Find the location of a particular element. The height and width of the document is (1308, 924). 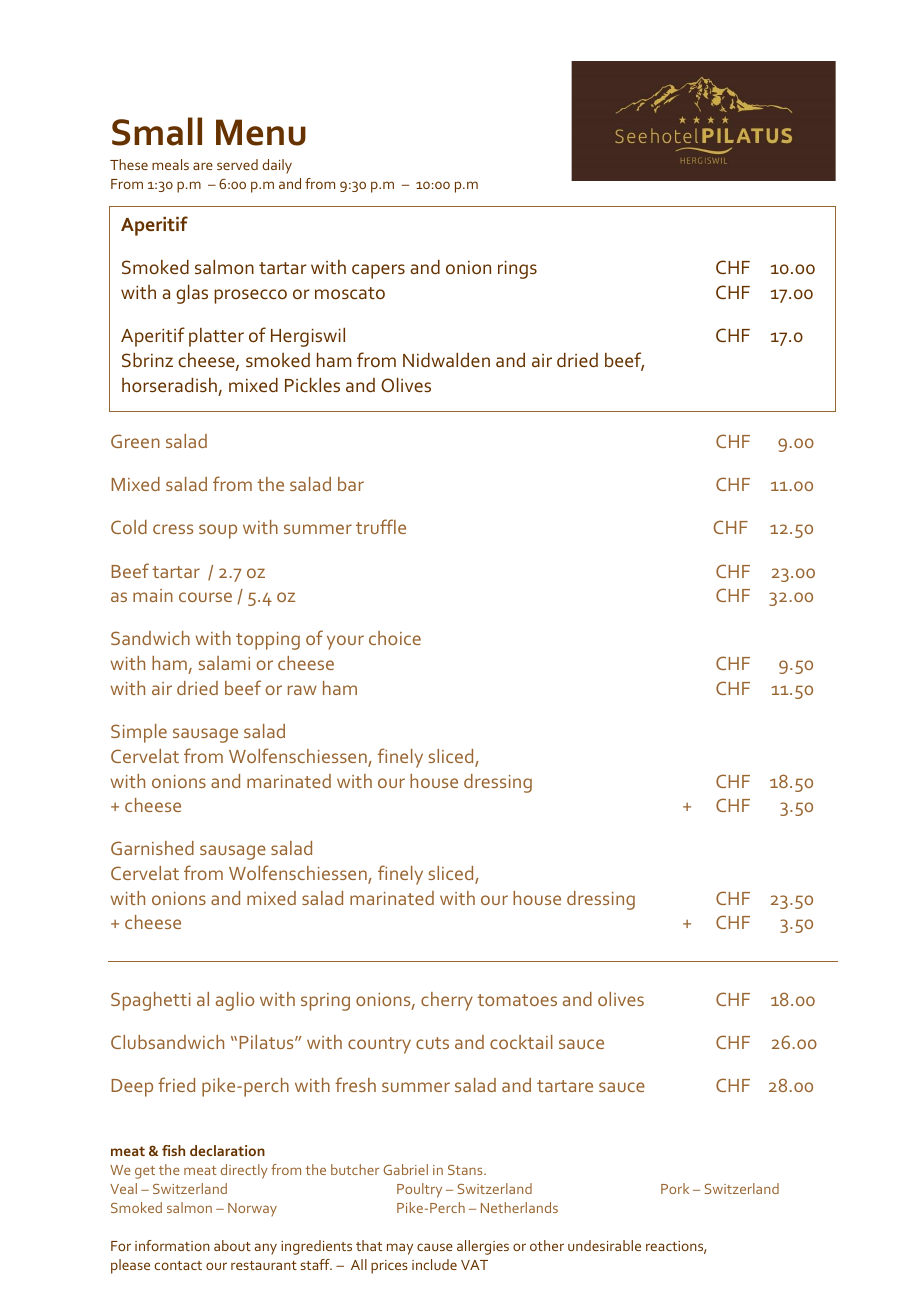

rings is located at coordinates (517, 270).
